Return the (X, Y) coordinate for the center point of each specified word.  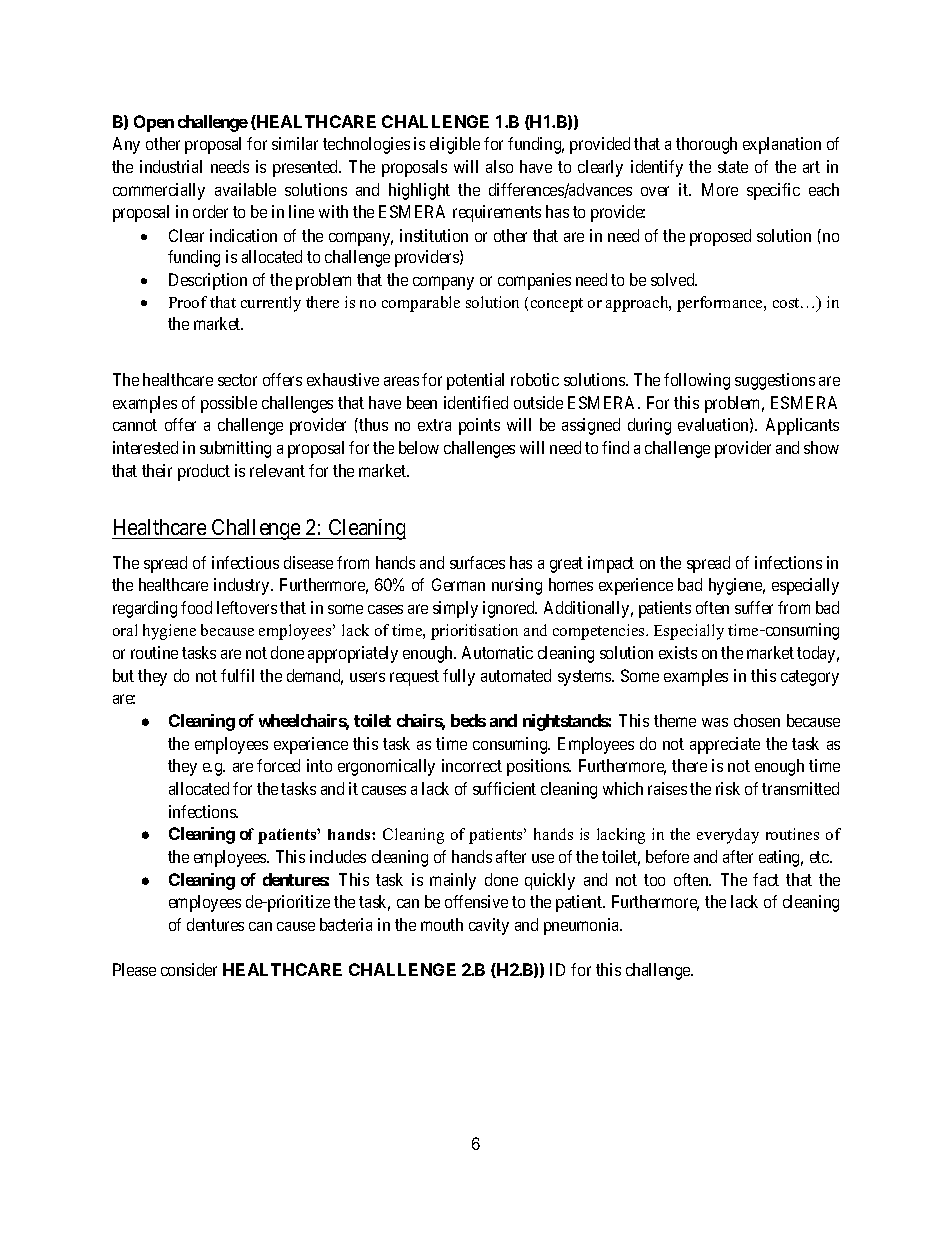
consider (189, 969)
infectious (245, 562)
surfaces (477, 562)
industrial (171, 166)
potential (475, 381)
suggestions (775, 381)
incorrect (472, 765)
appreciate (725, 745)
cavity (489, 926)
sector (237, 380)
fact (766, 879)
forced (278, 765)
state (733, 167)
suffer (754, 607)
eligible (455, 145)
